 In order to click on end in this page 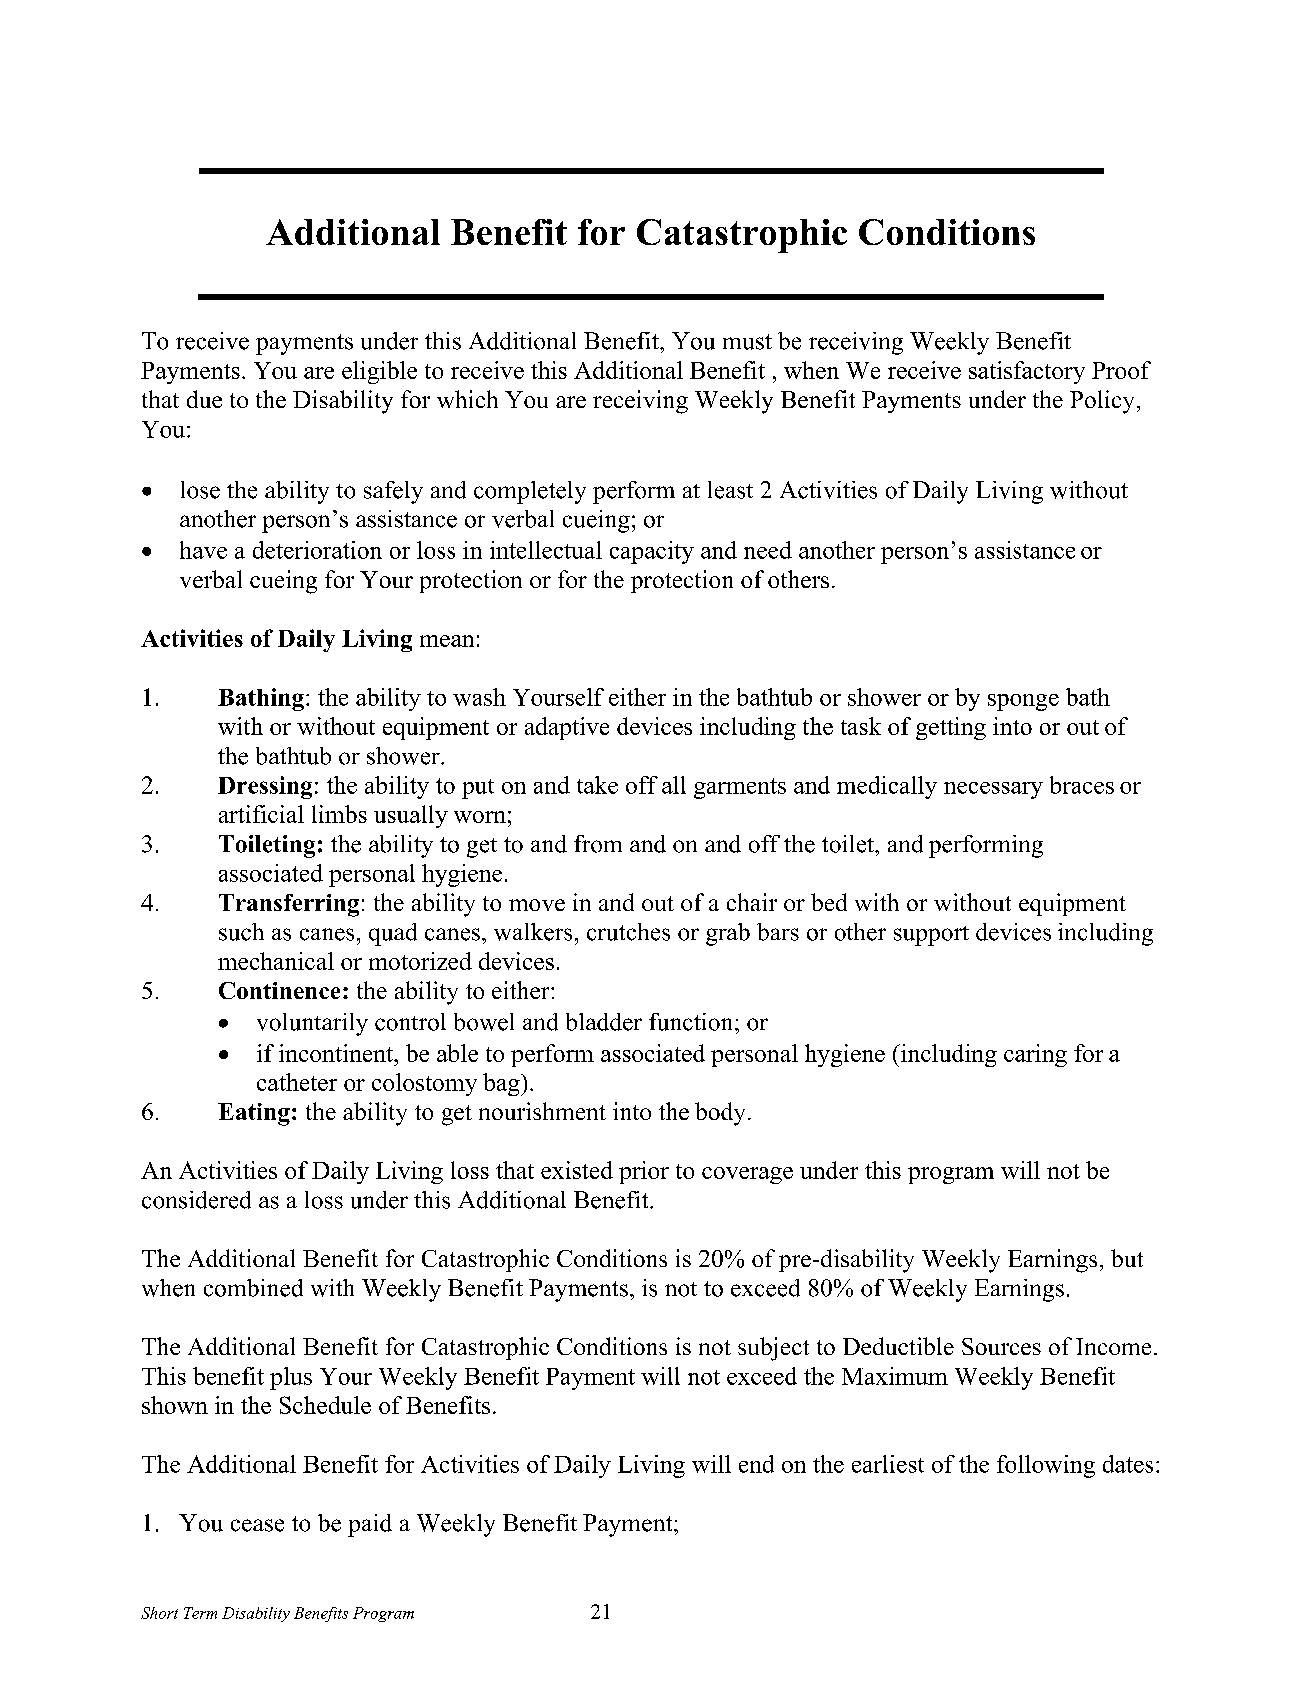, I will do `click(756, 1464)`.
